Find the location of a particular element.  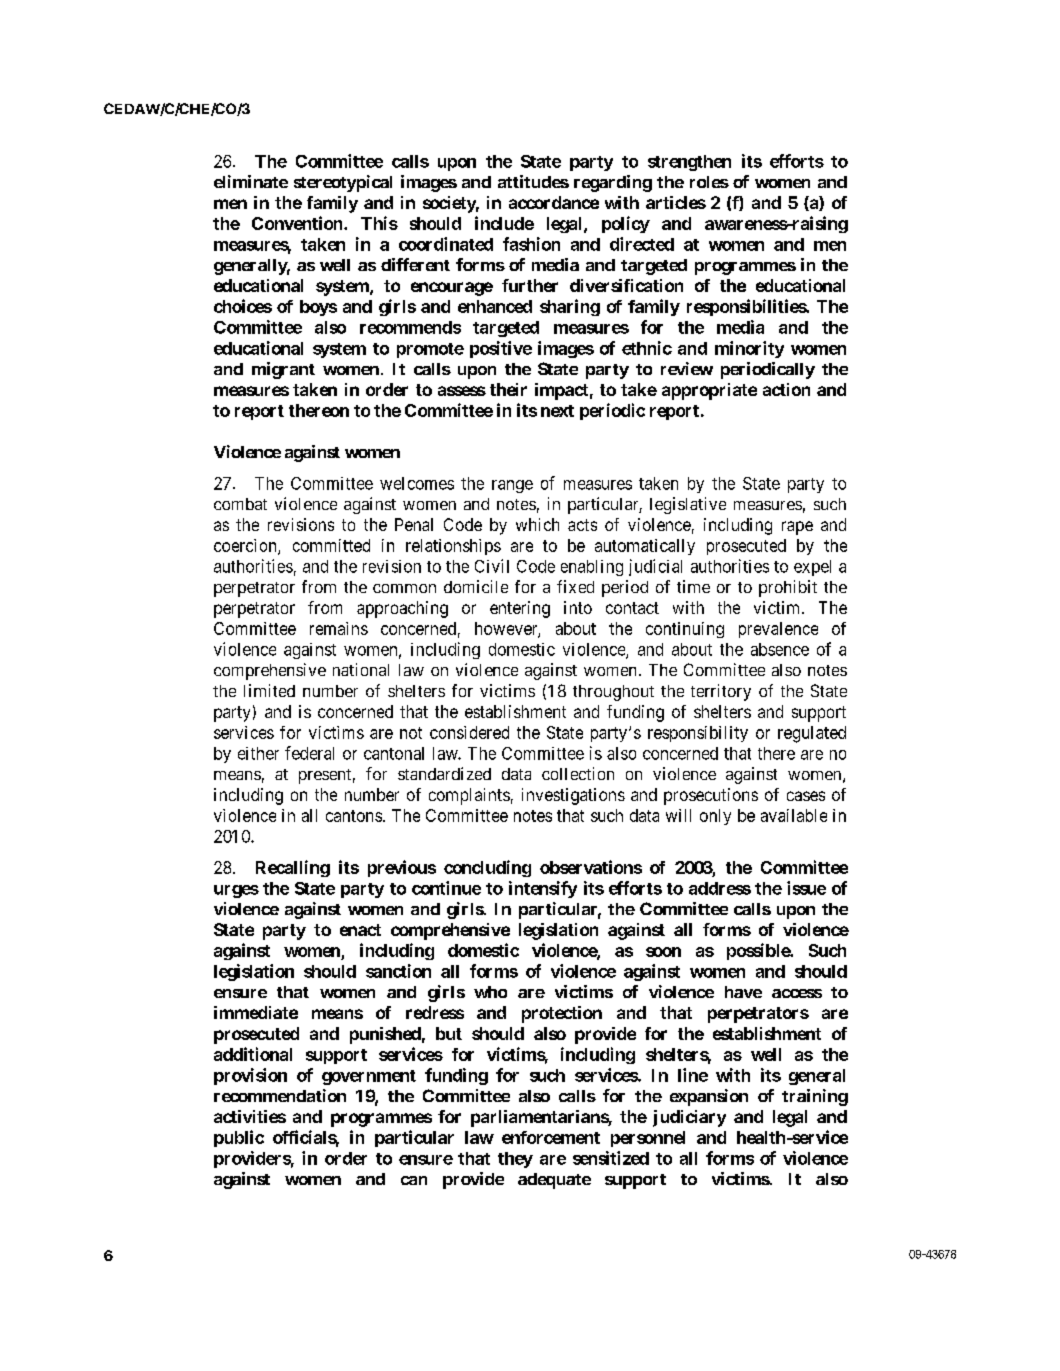

legislative is located at coordinates (688, 505).
